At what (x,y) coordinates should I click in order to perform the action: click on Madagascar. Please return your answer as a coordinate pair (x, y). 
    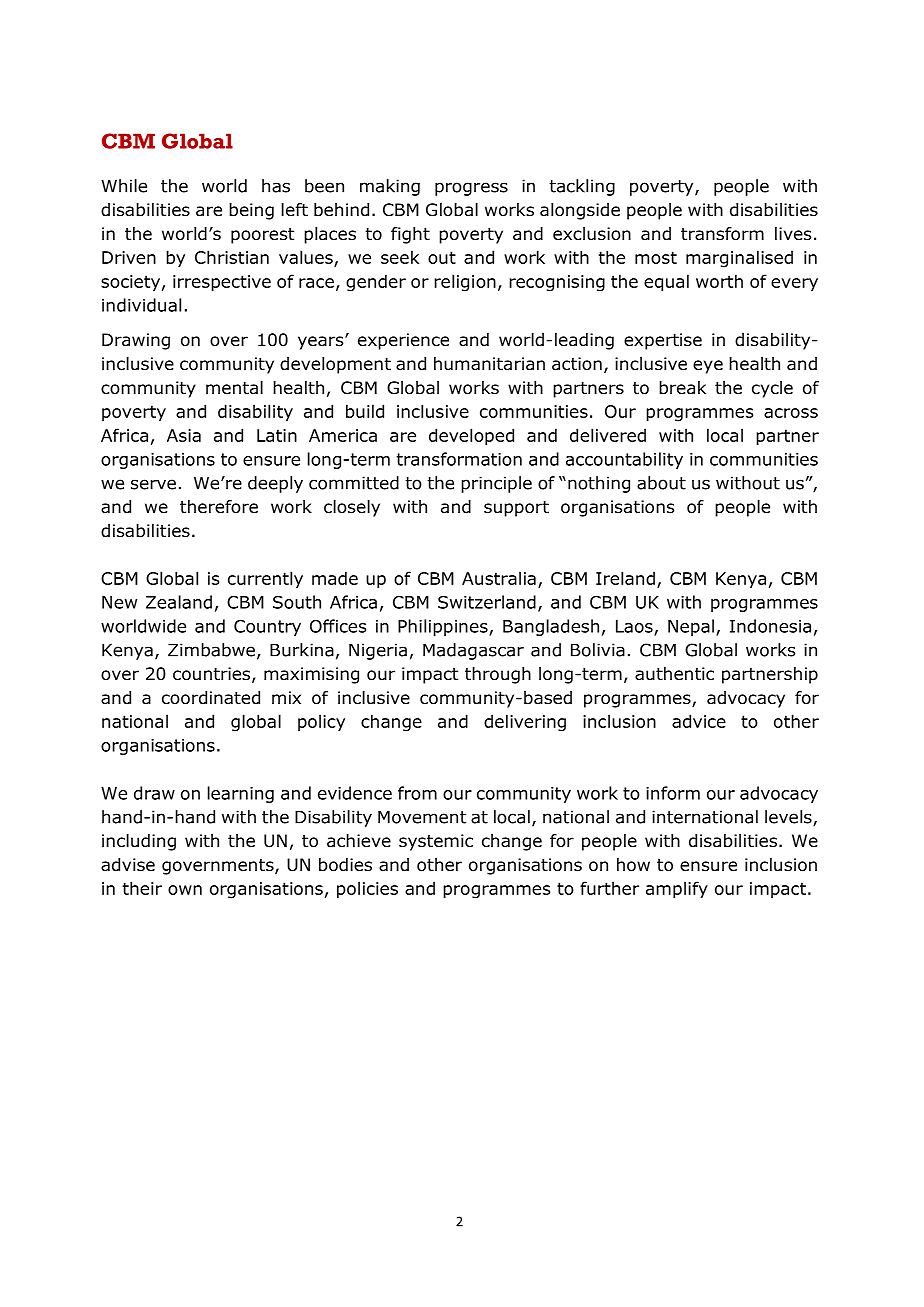
    Looking at the image, I should click on (473, 651).
